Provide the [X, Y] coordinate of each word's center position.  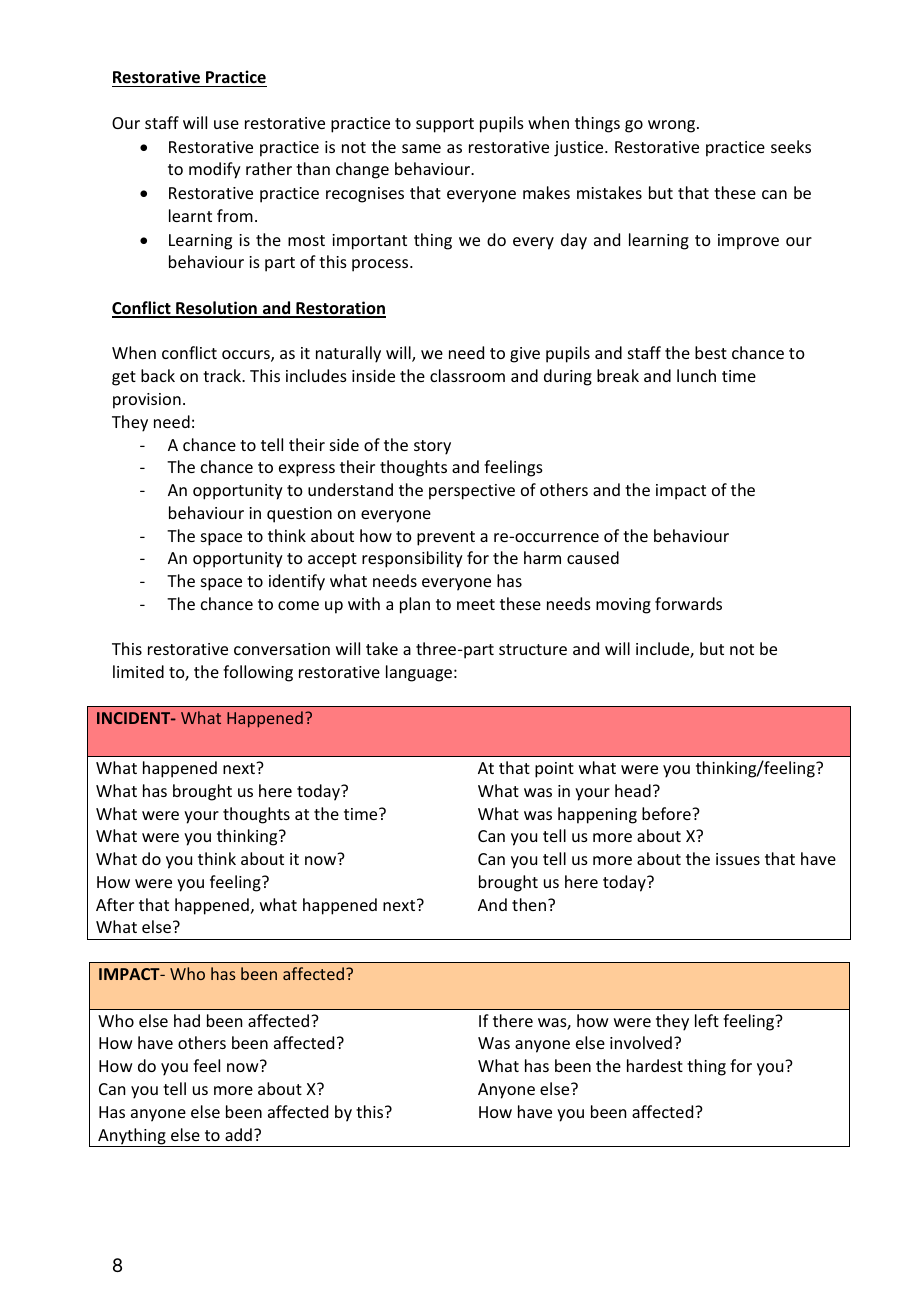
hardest [655, 1065]
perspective [472, 492]
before [667, 813]
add [238, 1134]
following [258, 673]
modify [215, 170]
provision [147, 401]
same [421, 148]
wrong [673, 126]
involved [641, 1042]
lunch [696, 375]
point [554, 770]
